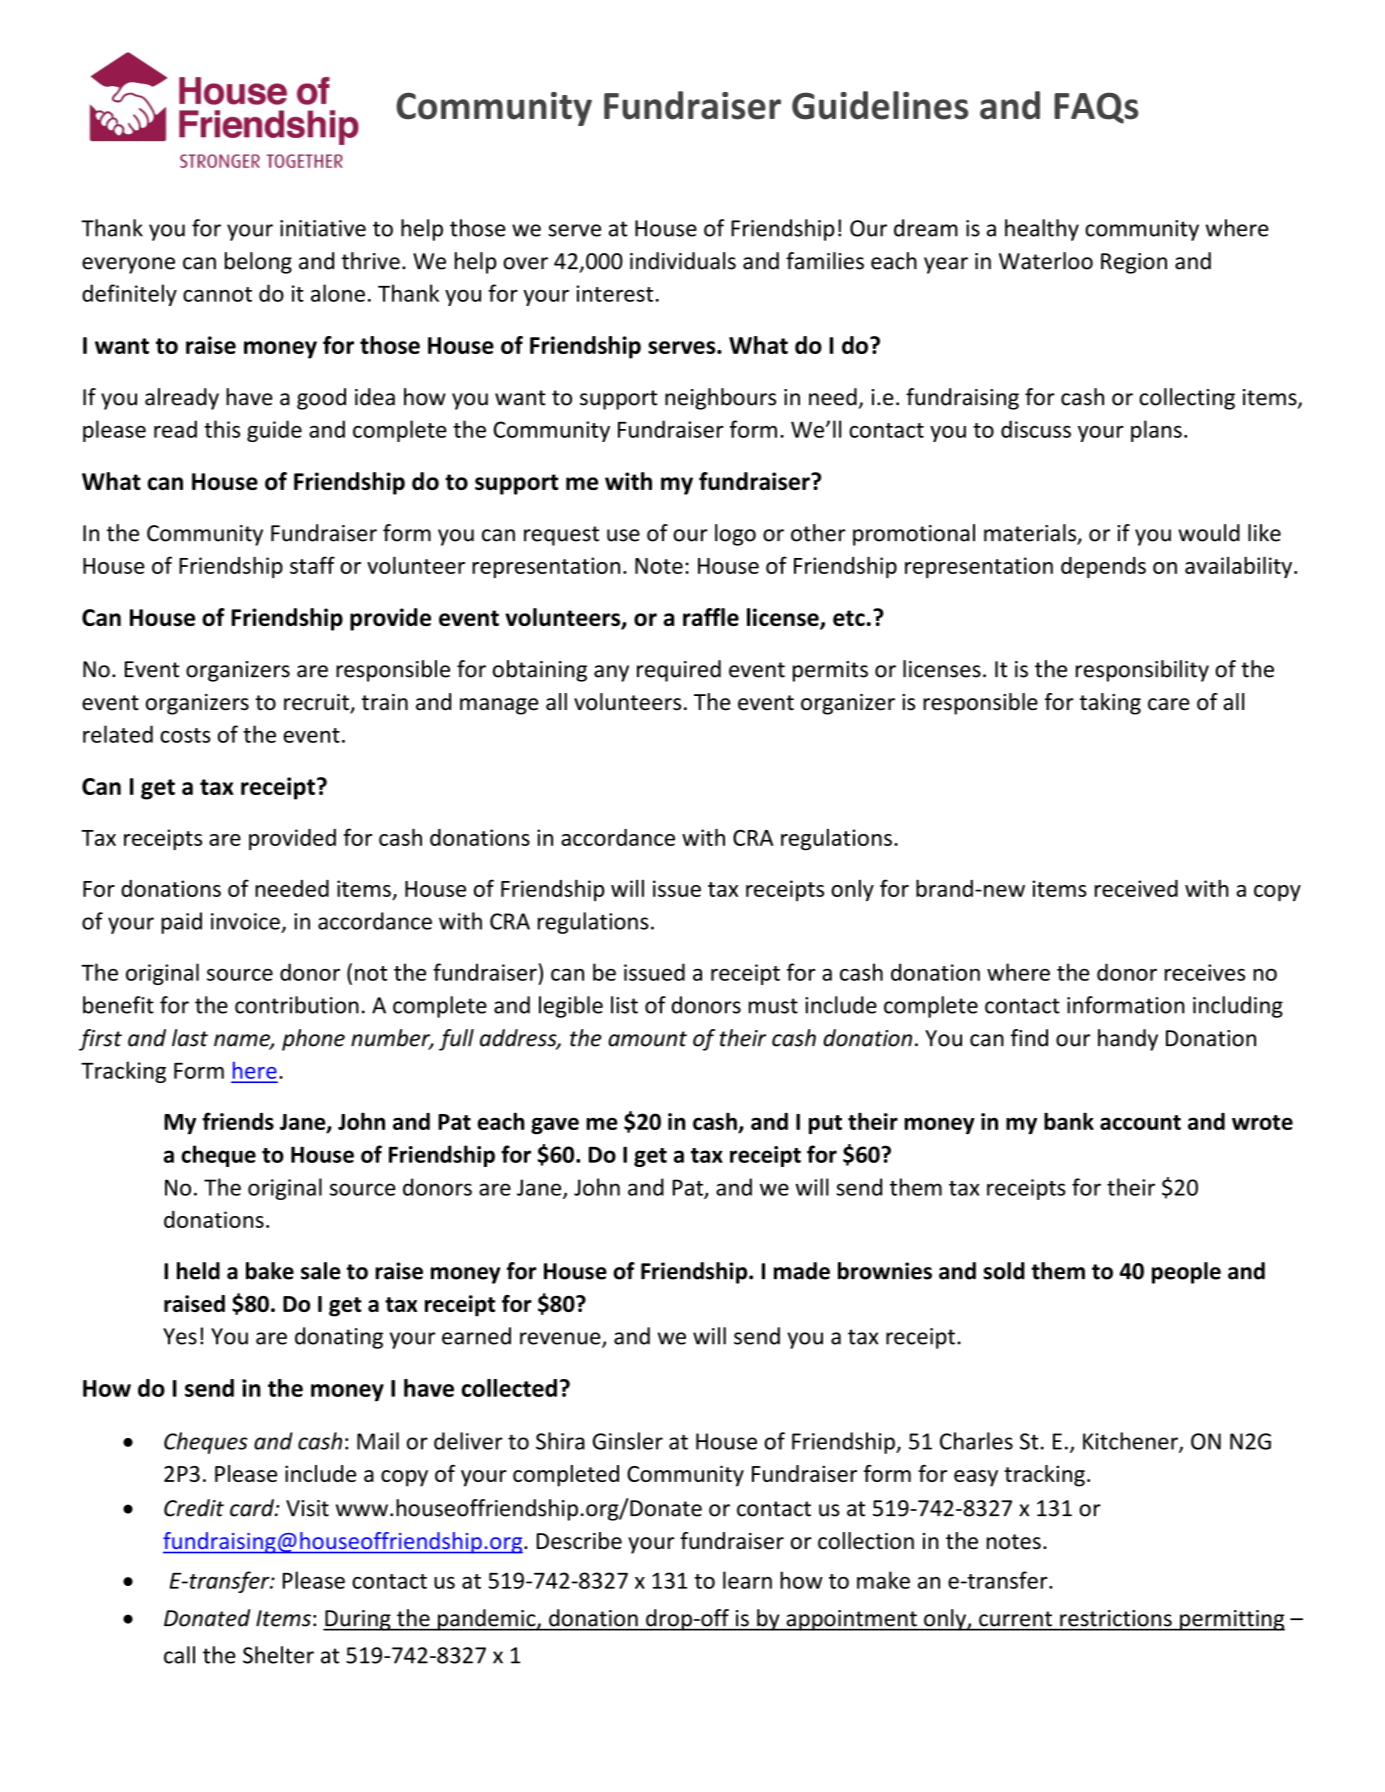 The height and width of the screenshot is (1792, 1385). I want to click on people, so click(1186, 1273).
